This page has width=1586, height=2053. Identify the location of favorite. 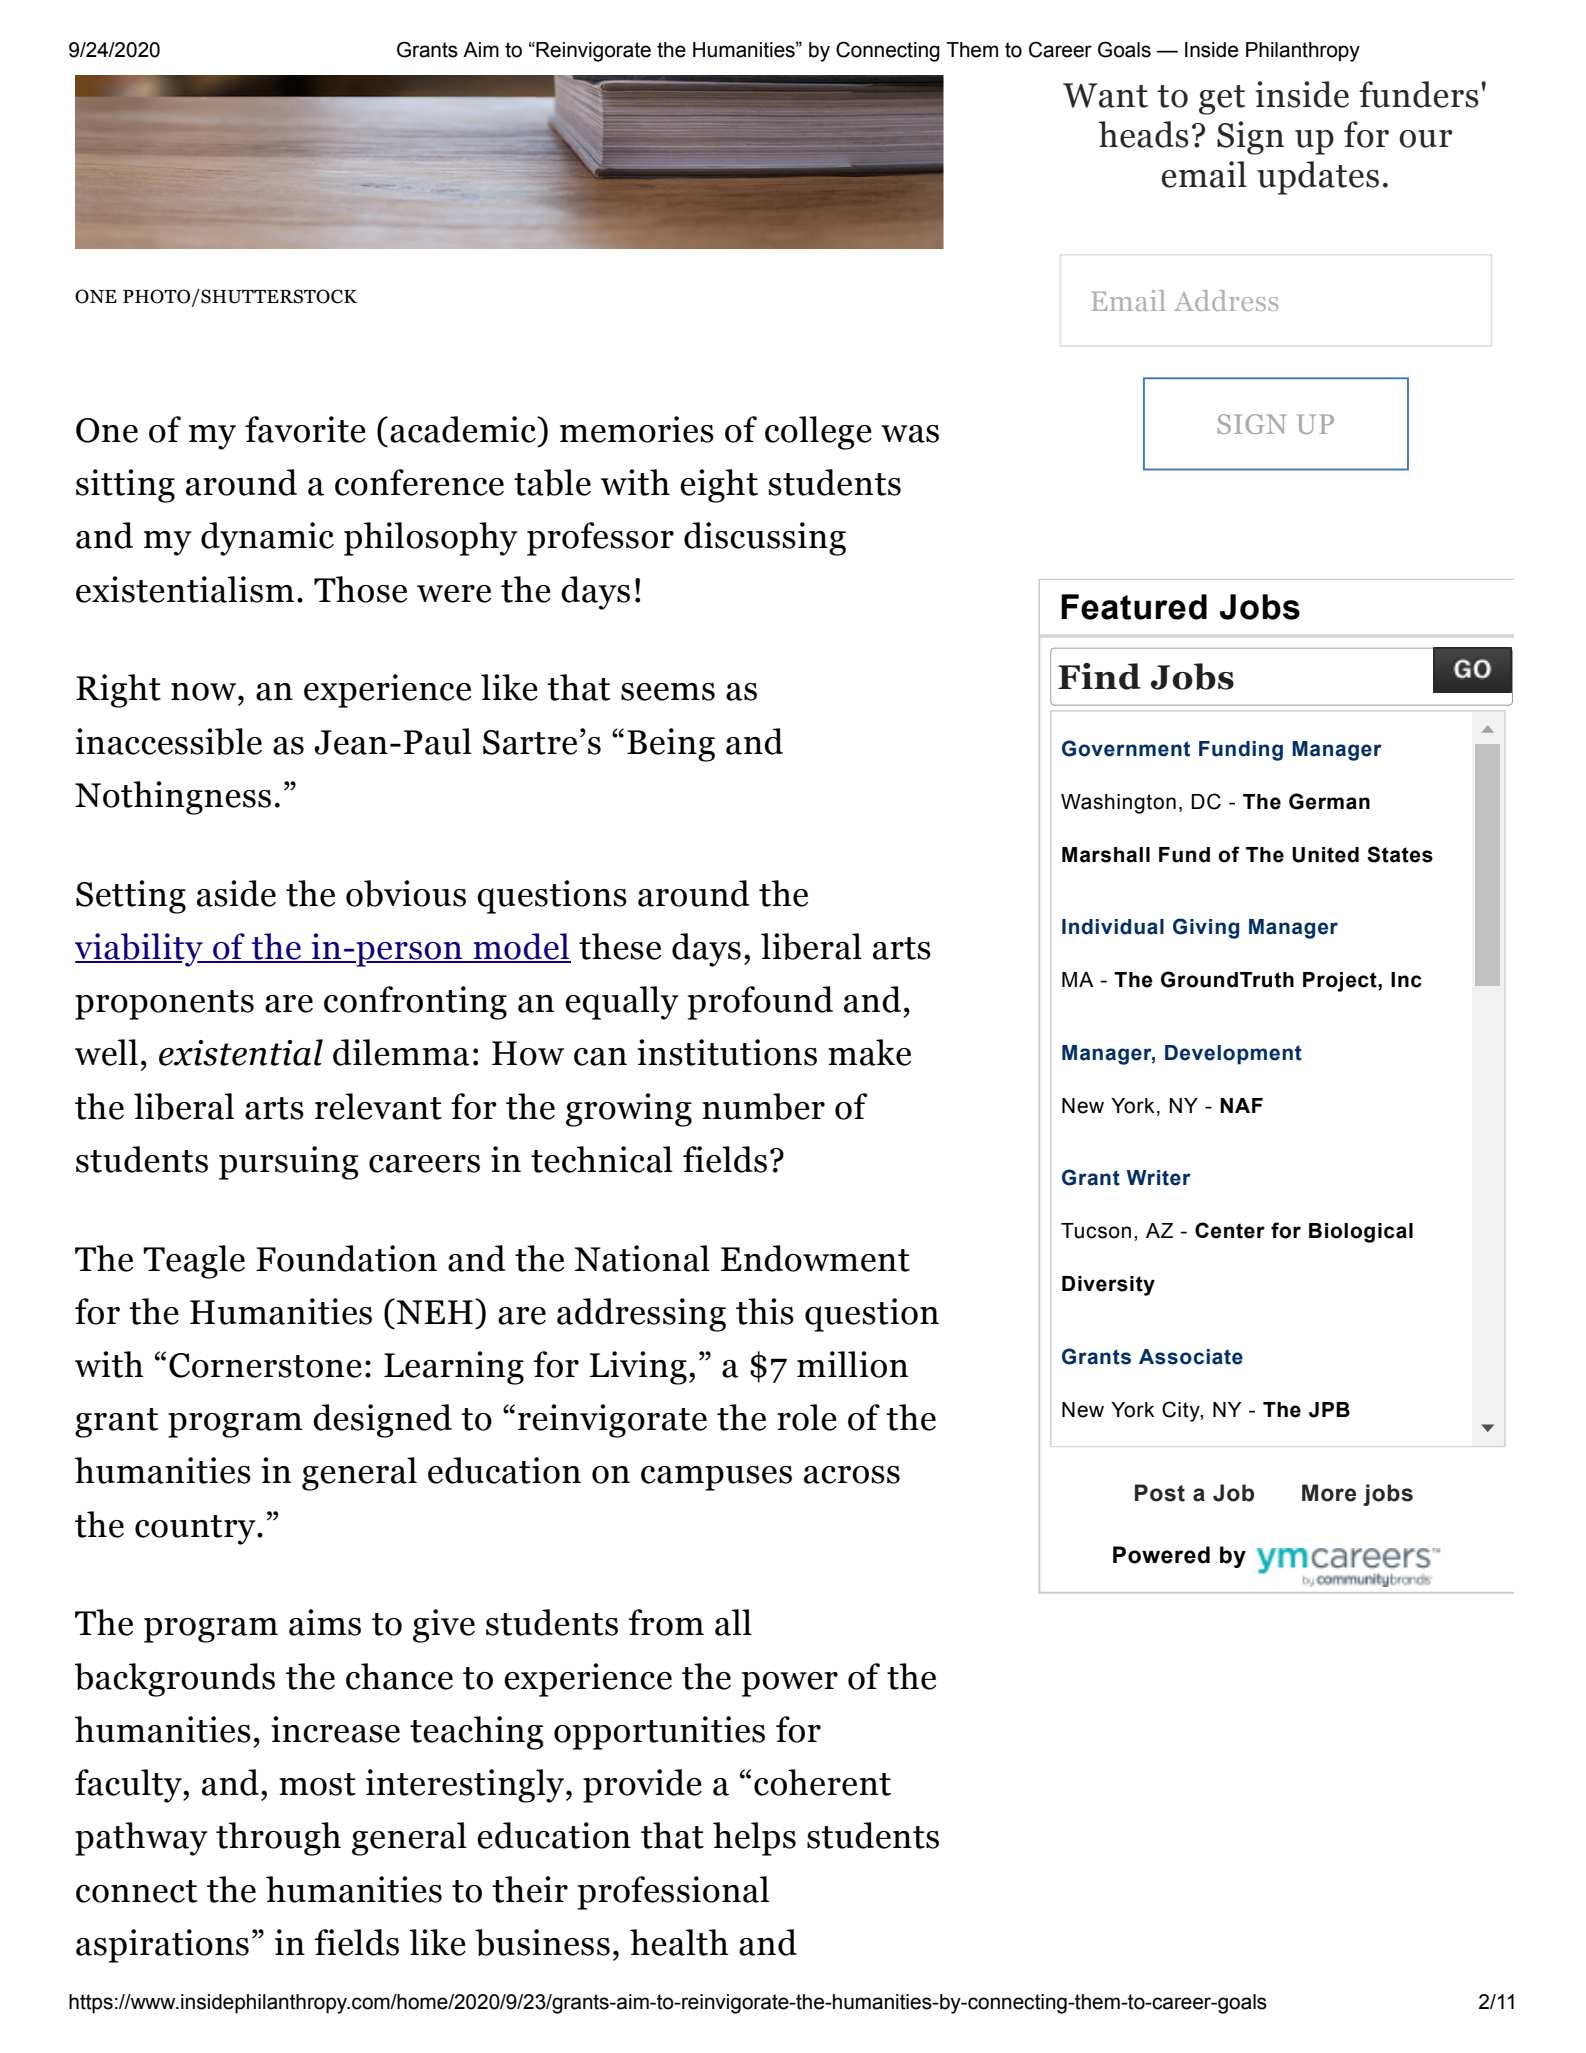
(305, 429).
